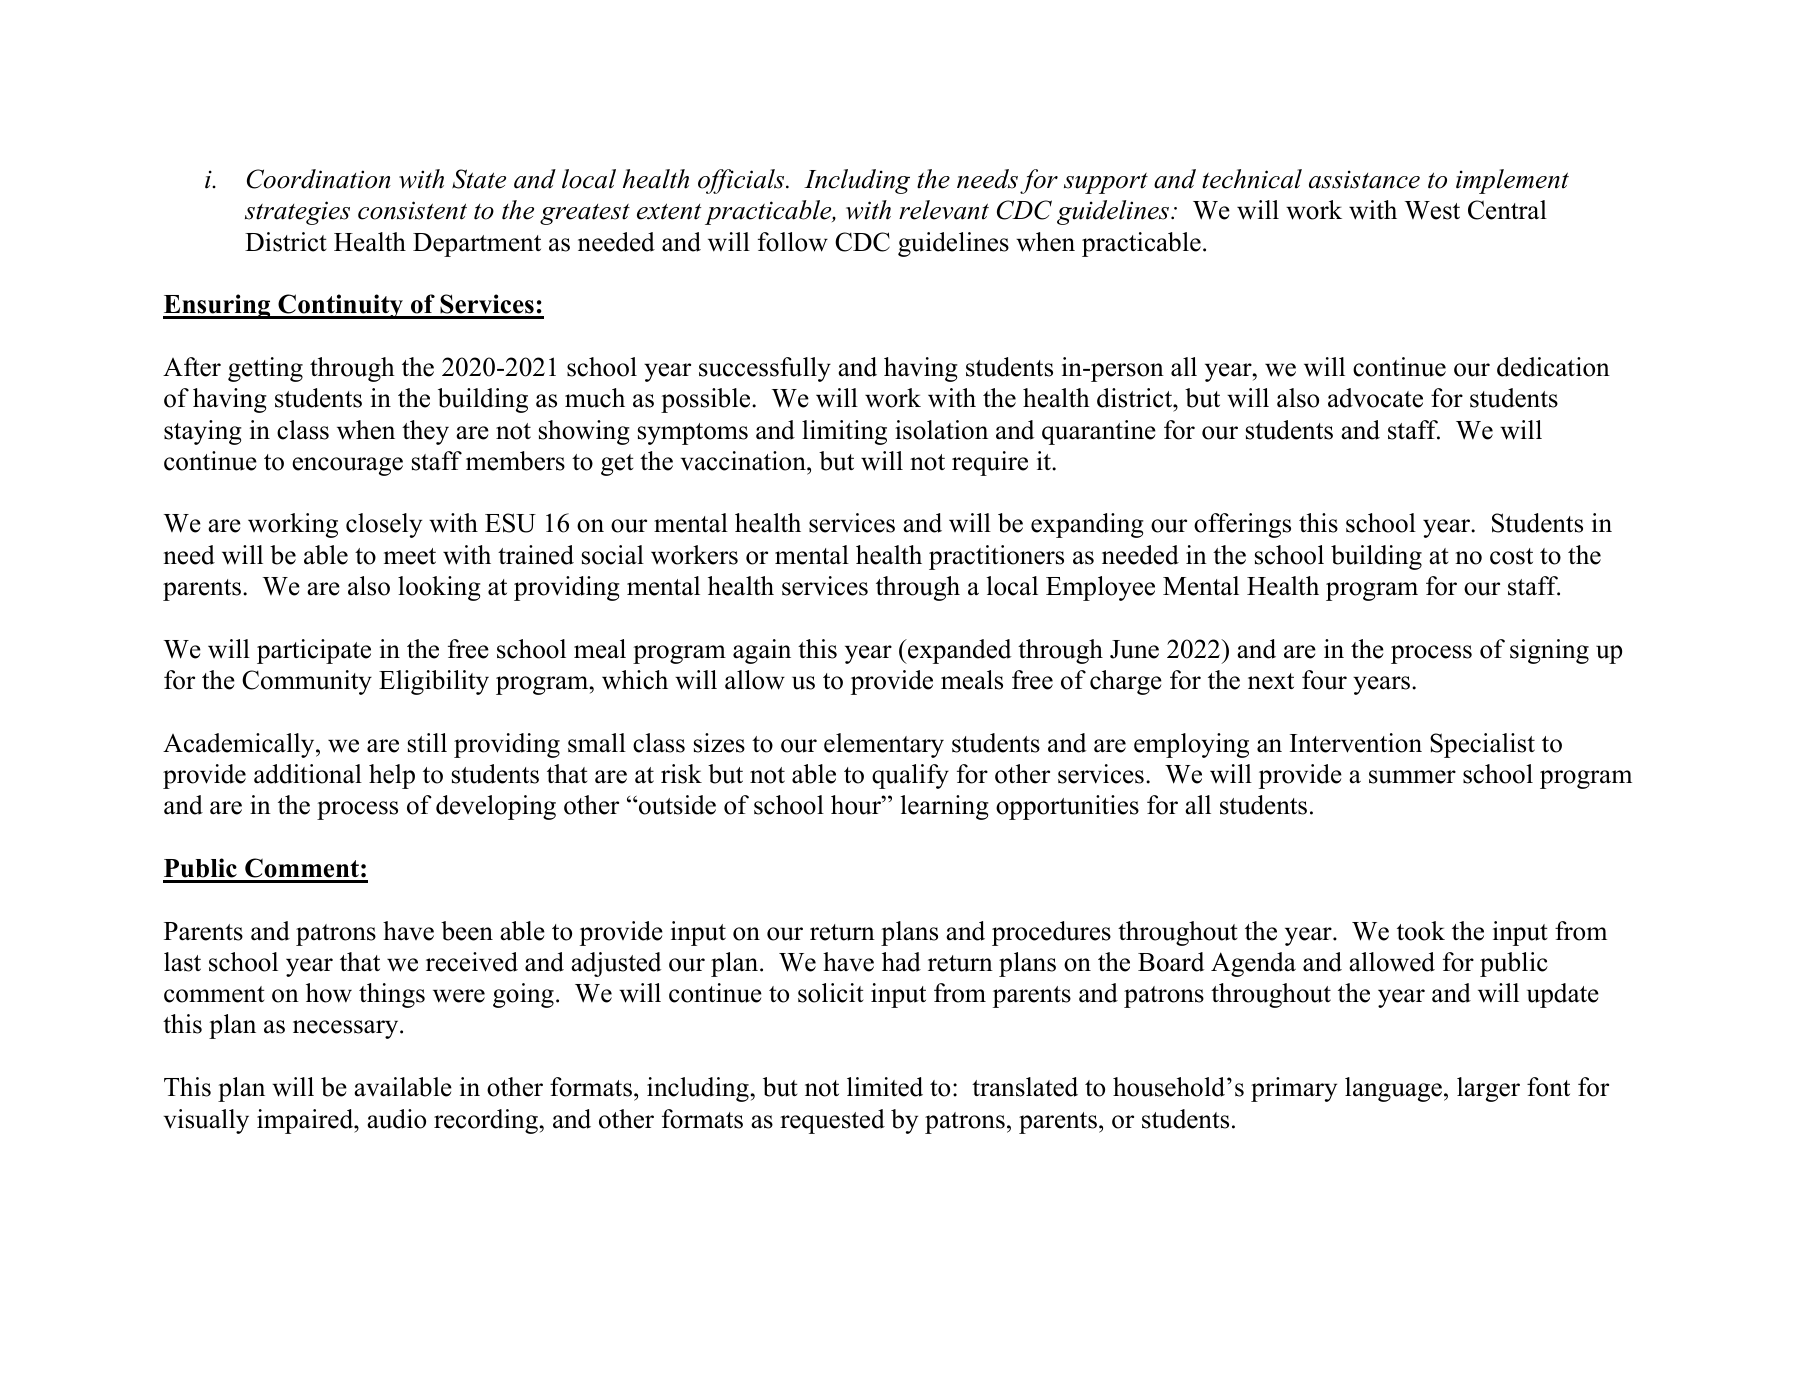  I want to click on strategies, so click(297, 213).
